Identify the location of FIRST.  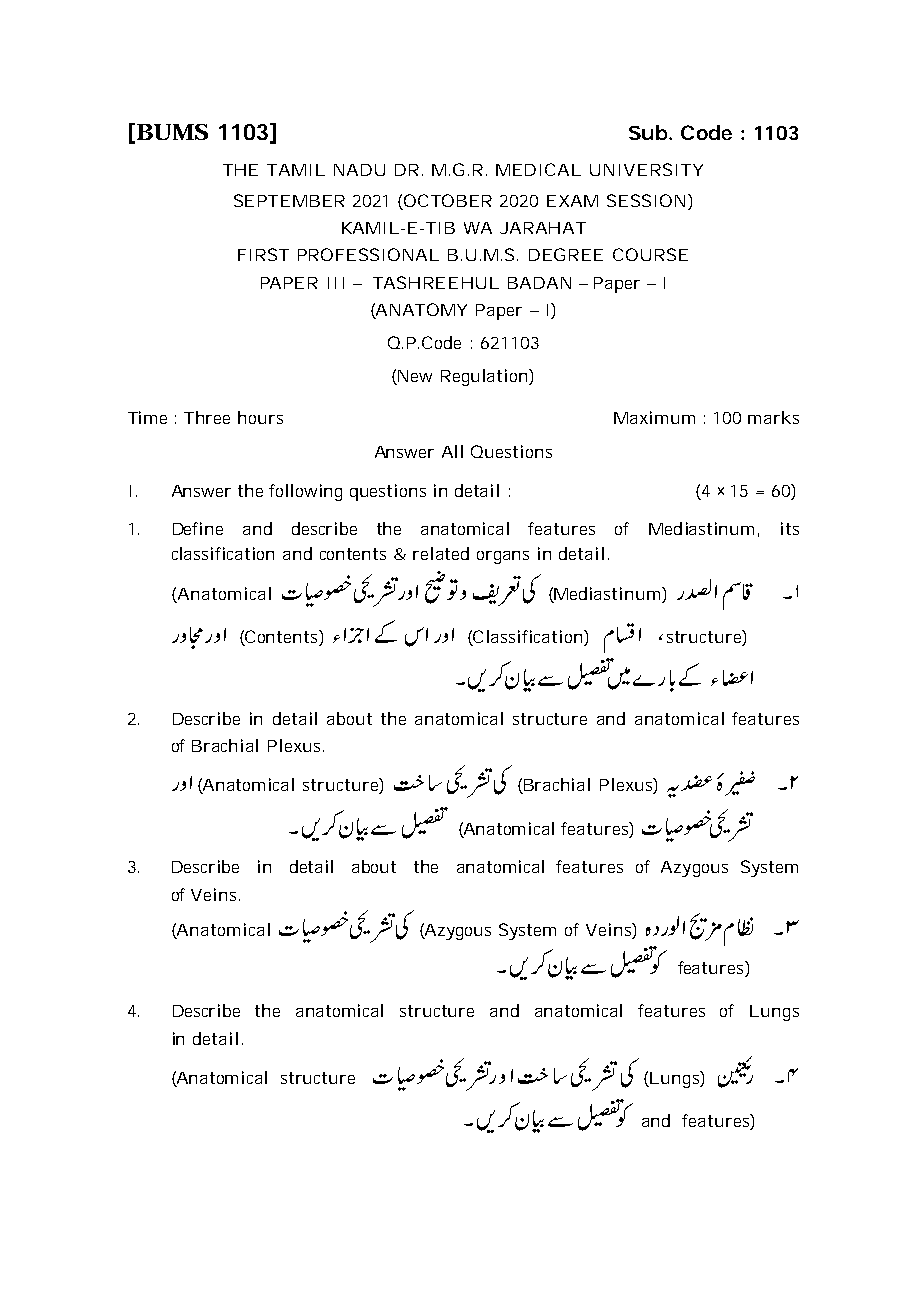
(263, 254).
